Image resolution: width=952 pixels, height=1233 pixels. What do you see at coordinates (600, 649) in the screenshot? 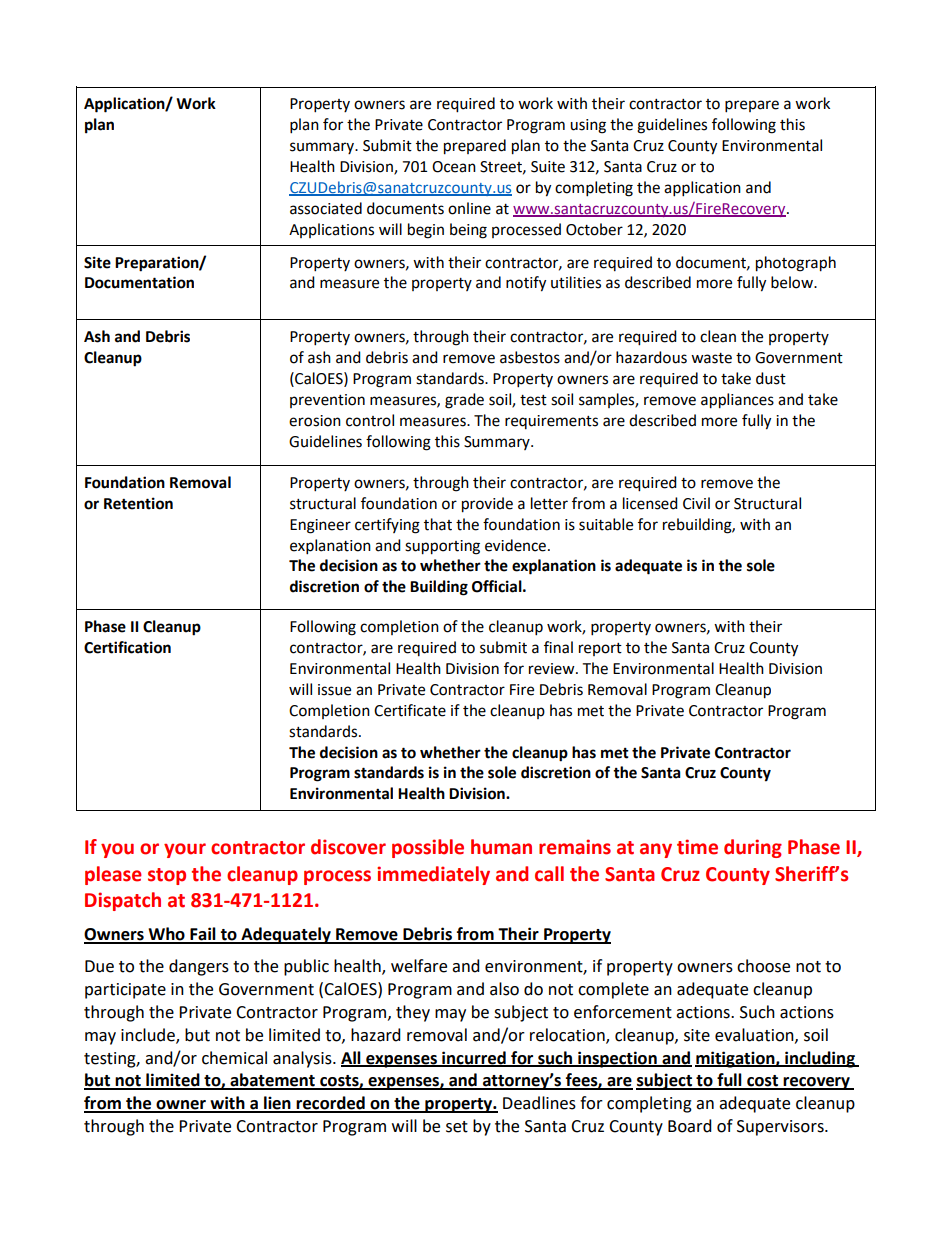
I see `report` at bounding box center [600, 649].
